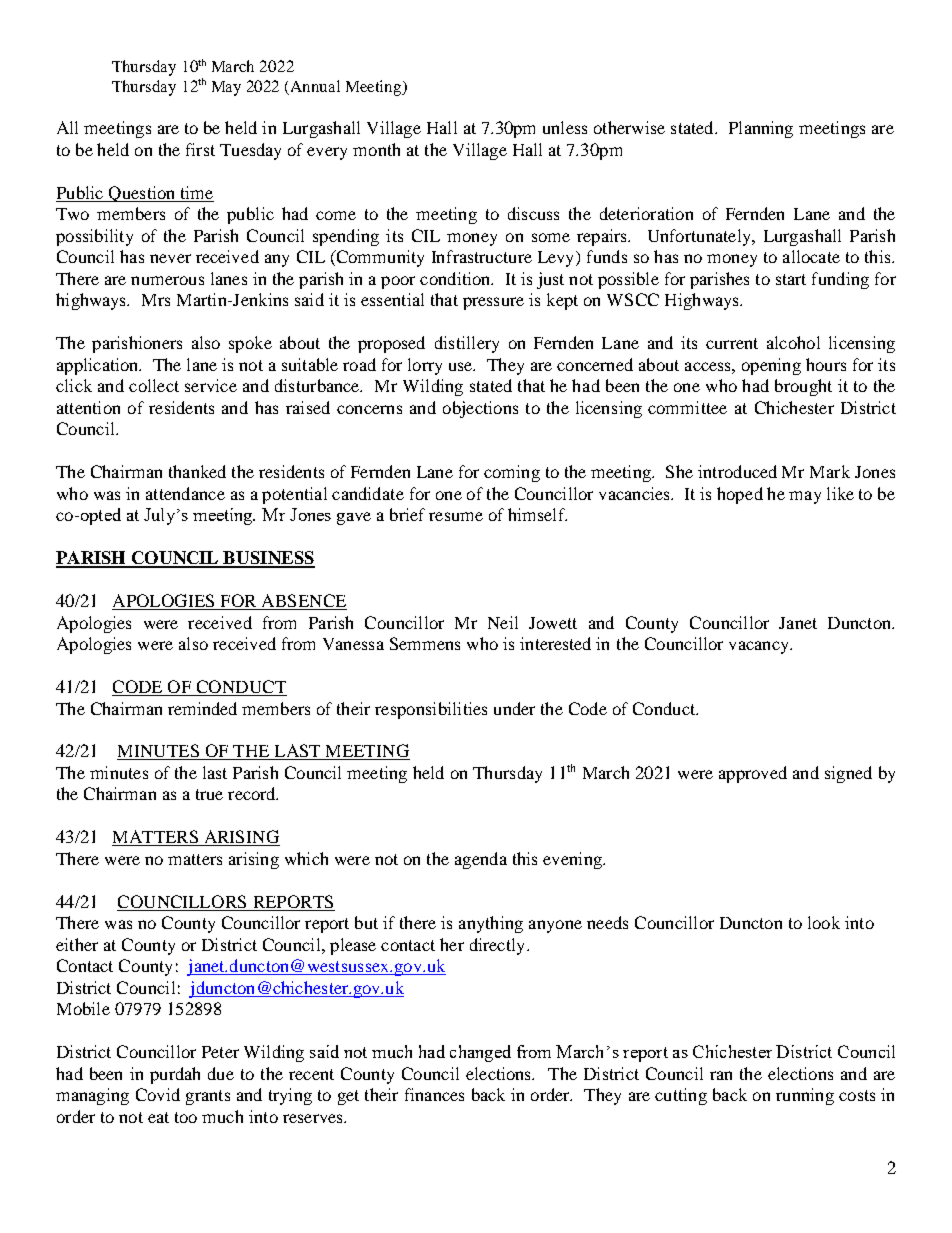 Image resolution: width=952 pixels, height=1233 pixels. What do you see at coordinates (805, 1096) in the screenshot?
I see `running` at bounding box center [805, 1096].
